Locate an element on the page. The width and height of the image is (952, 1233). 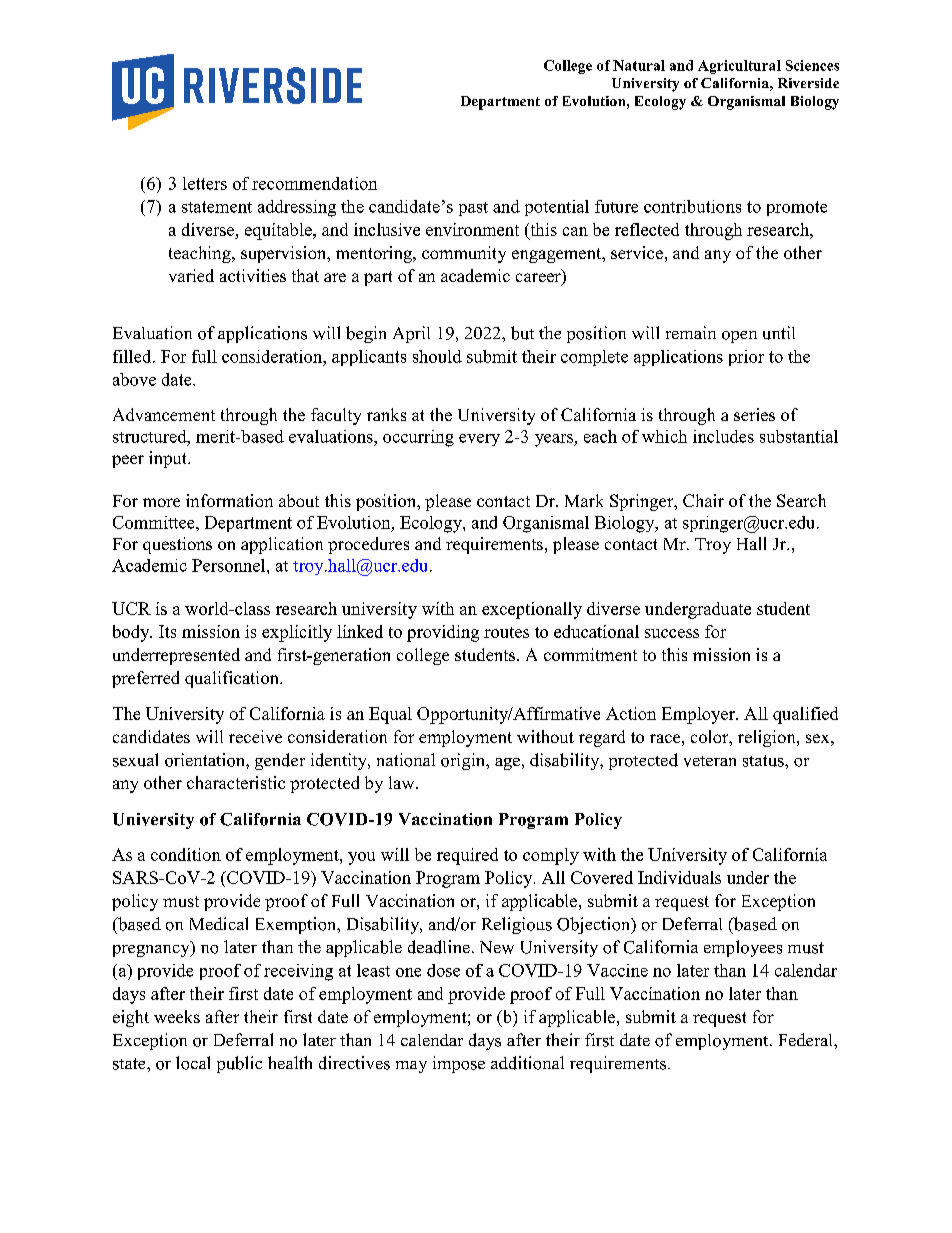
origin is located at coordinates (464, 761).
